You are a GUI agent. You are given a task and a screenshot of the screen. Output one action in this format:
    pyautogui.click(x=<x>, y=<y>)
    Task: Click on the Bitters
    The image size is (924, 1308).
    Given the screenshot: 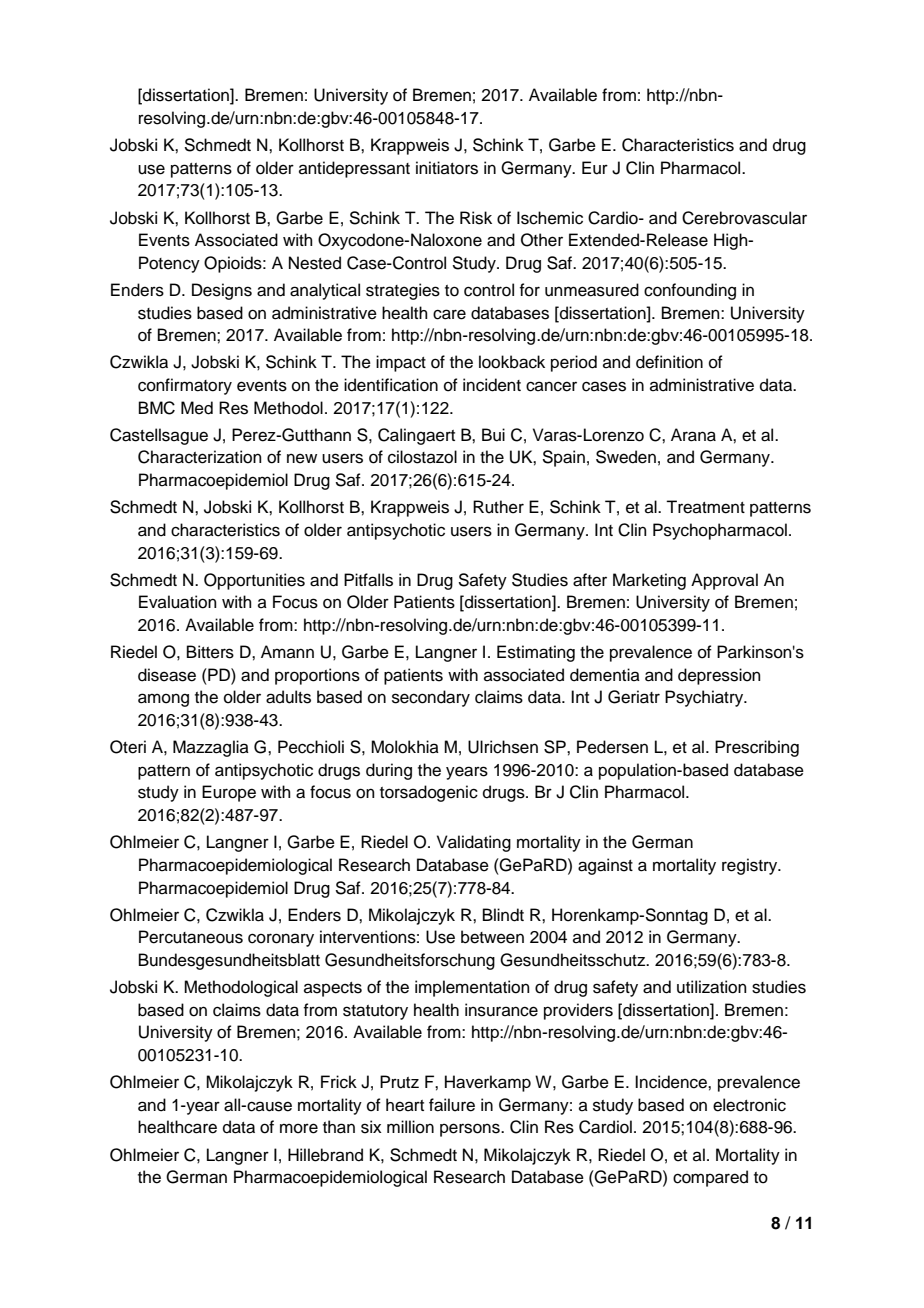 What is the action you would take?
    pyautogui.click(x=210, y=652)
